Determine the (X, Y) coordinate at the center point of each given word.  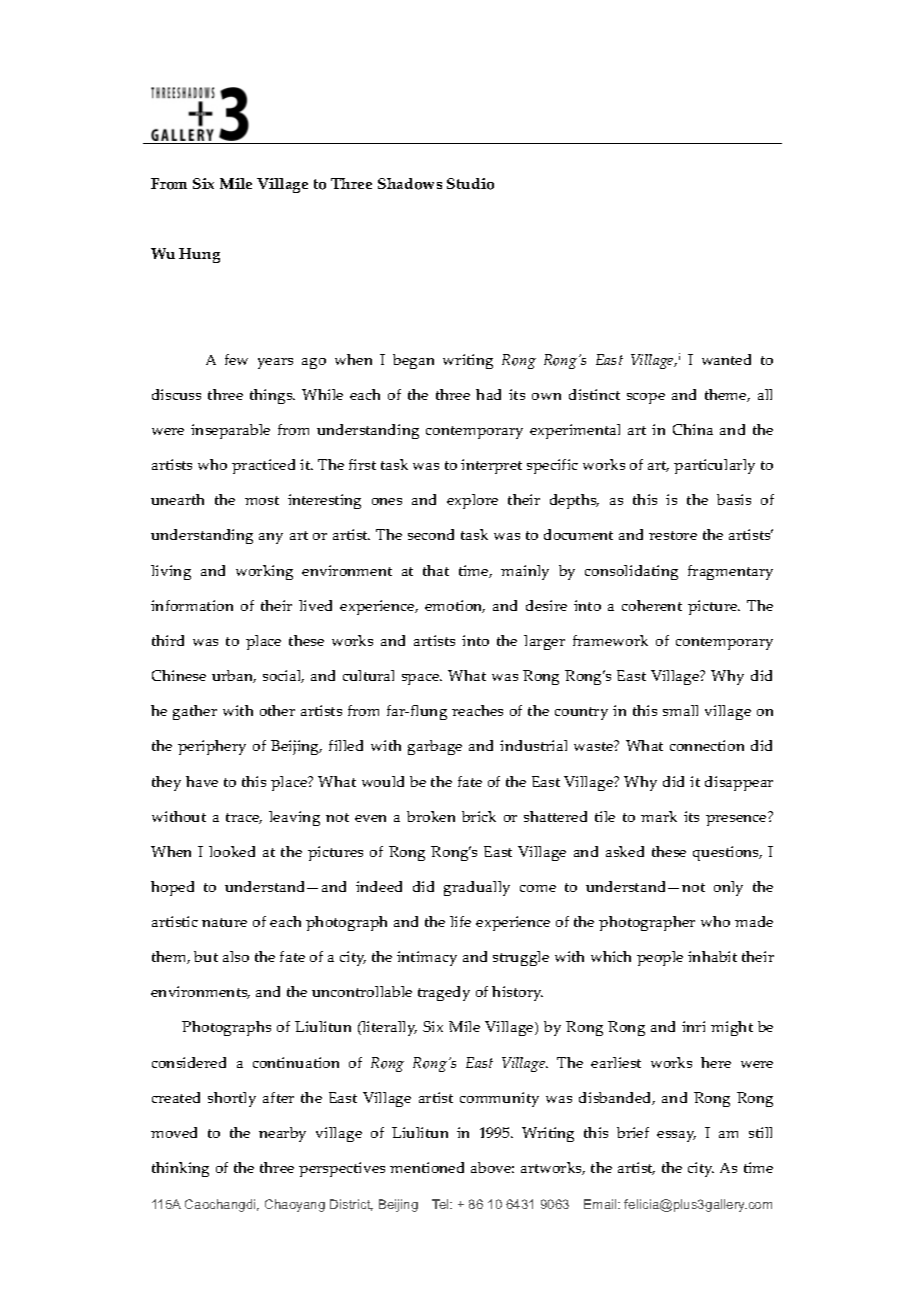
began (413, 361)
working (264, 572)
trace (244, 818)
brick (479, 816)
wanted (726, 359)
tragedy (444, 993)
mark (659, 816)
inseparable (230, 431)
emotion (455, 606)
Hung (199, 255)
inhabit (712, 956)
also (236, 956)
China (693, 429)
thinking (180, 1169)
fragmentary (730, 572)
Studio (470, 184)
